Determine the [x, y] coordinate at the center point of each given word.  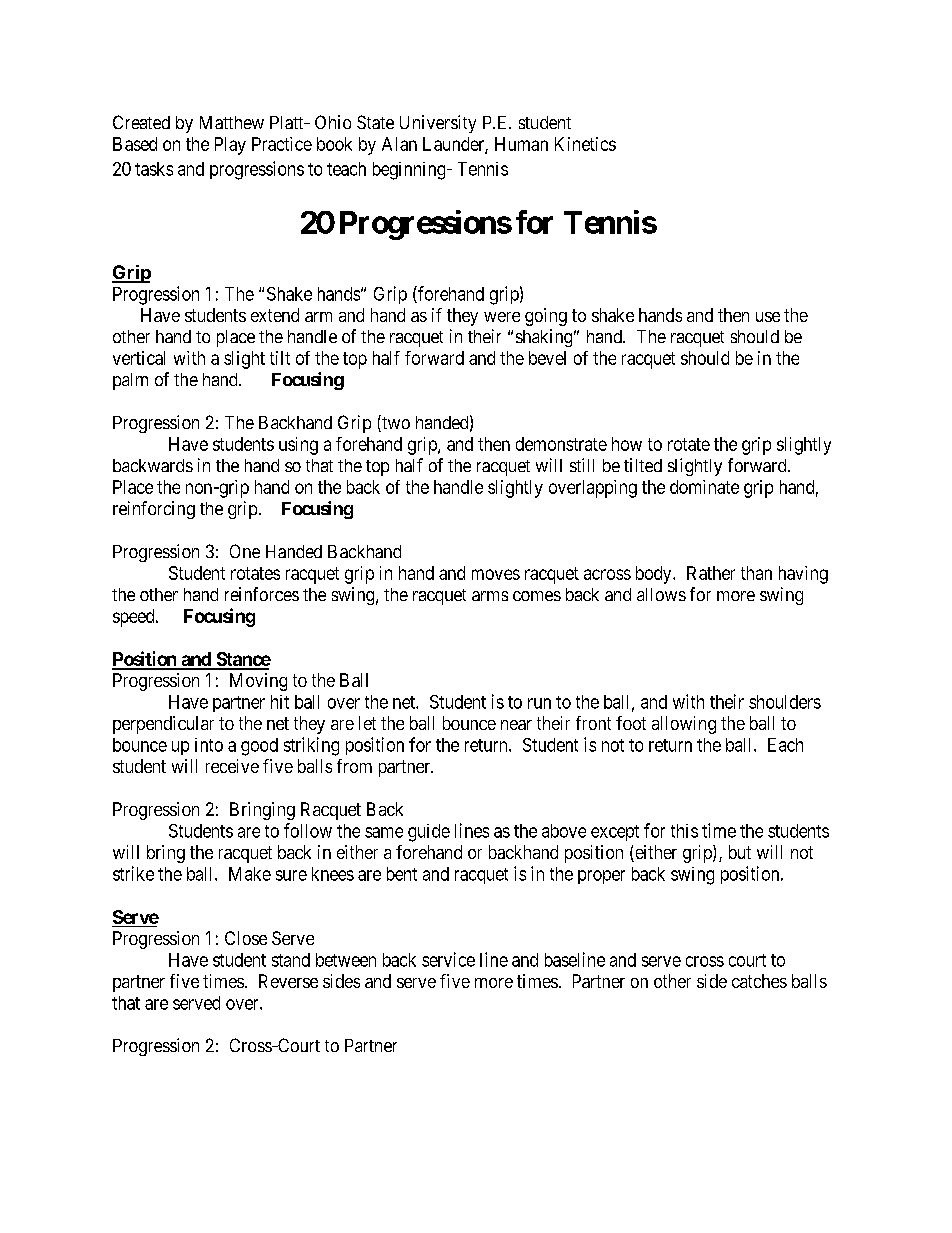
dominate [704, 487]
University [438, 124]
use [768, 317]
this [684, 831]
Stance [242, 660]
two [395, 424]
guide [429, 833]
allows [661, 594]
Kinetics [585, 144]
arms [490, 596]
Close [246, 938]
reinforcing [154, 510]
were [502, 317]
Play [230, 146]
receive [232, 766]
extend [275, 315]
